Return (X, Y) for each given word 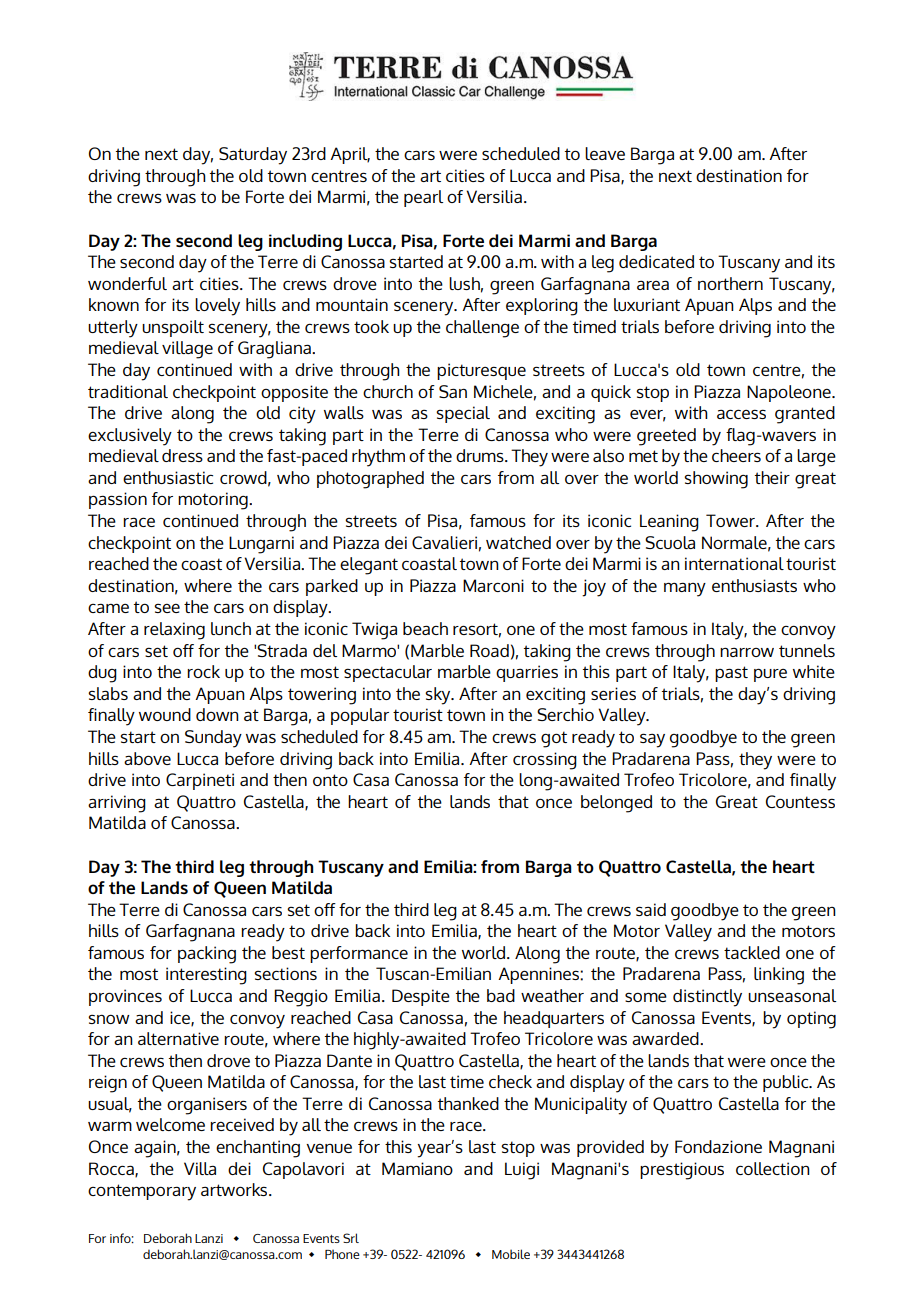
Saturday (253, 156)
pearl (423, 198)
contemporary (142, 1192)
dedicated (656, 261)
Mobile (511, 1254)
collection (773, 1168)
